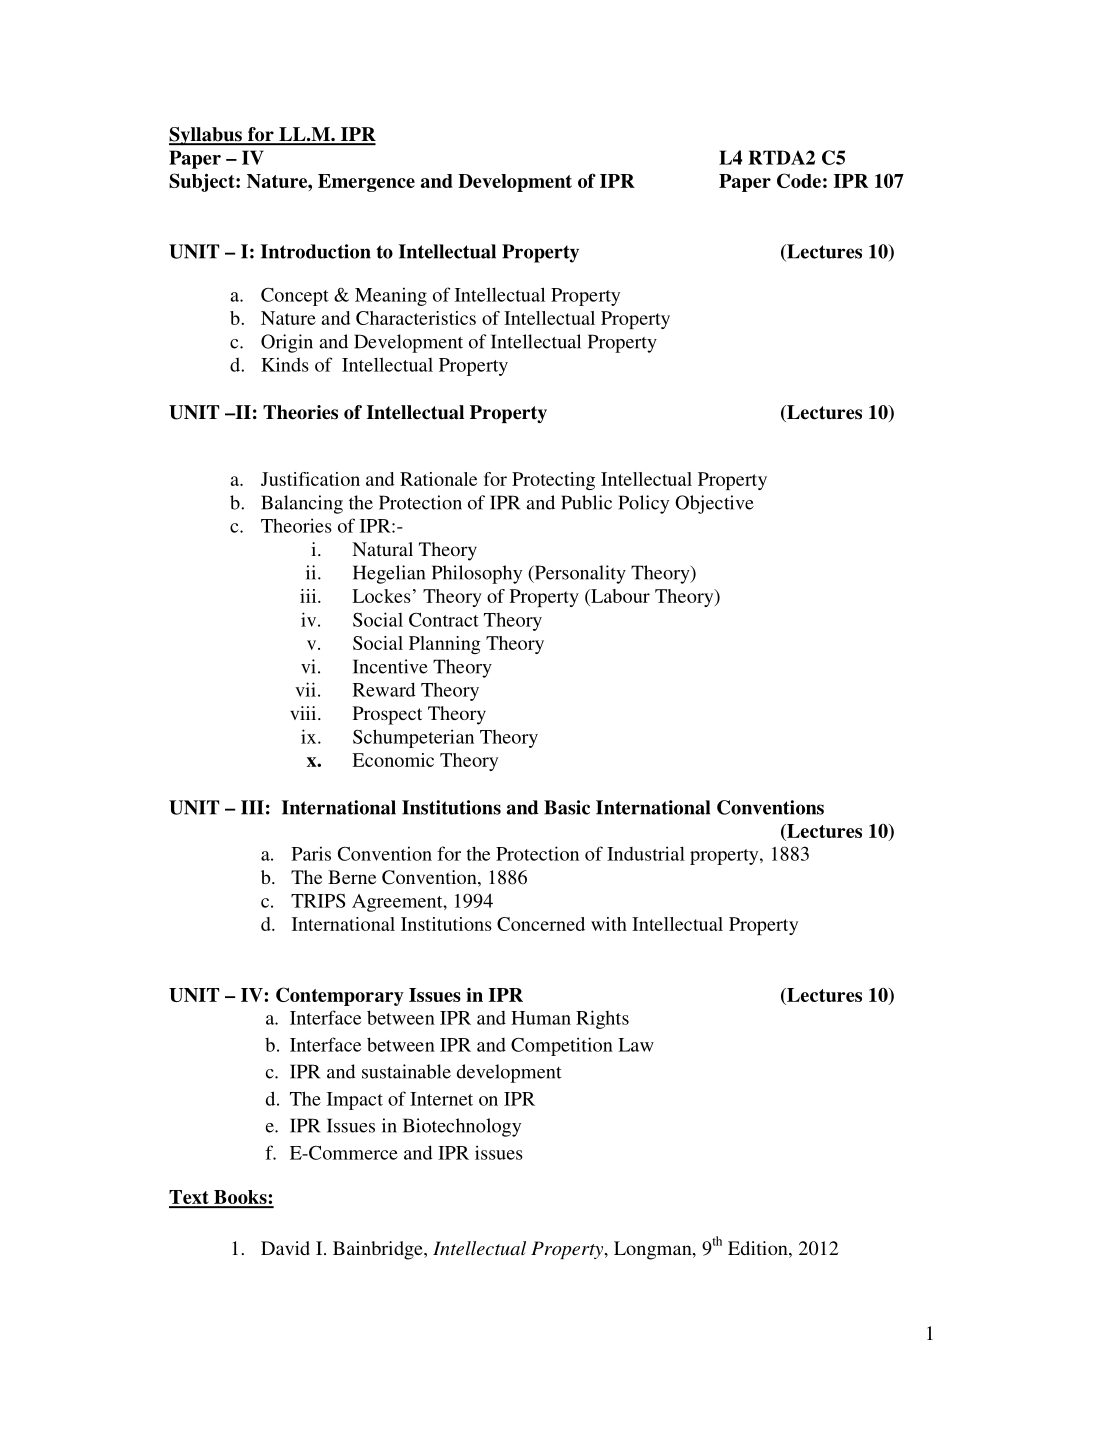 The width and height of the screenshot is (1105, 1430). What do you see at coordinates (445, 645) in the screenshot?
I see `Planning` at bounding box center [445, 645].
